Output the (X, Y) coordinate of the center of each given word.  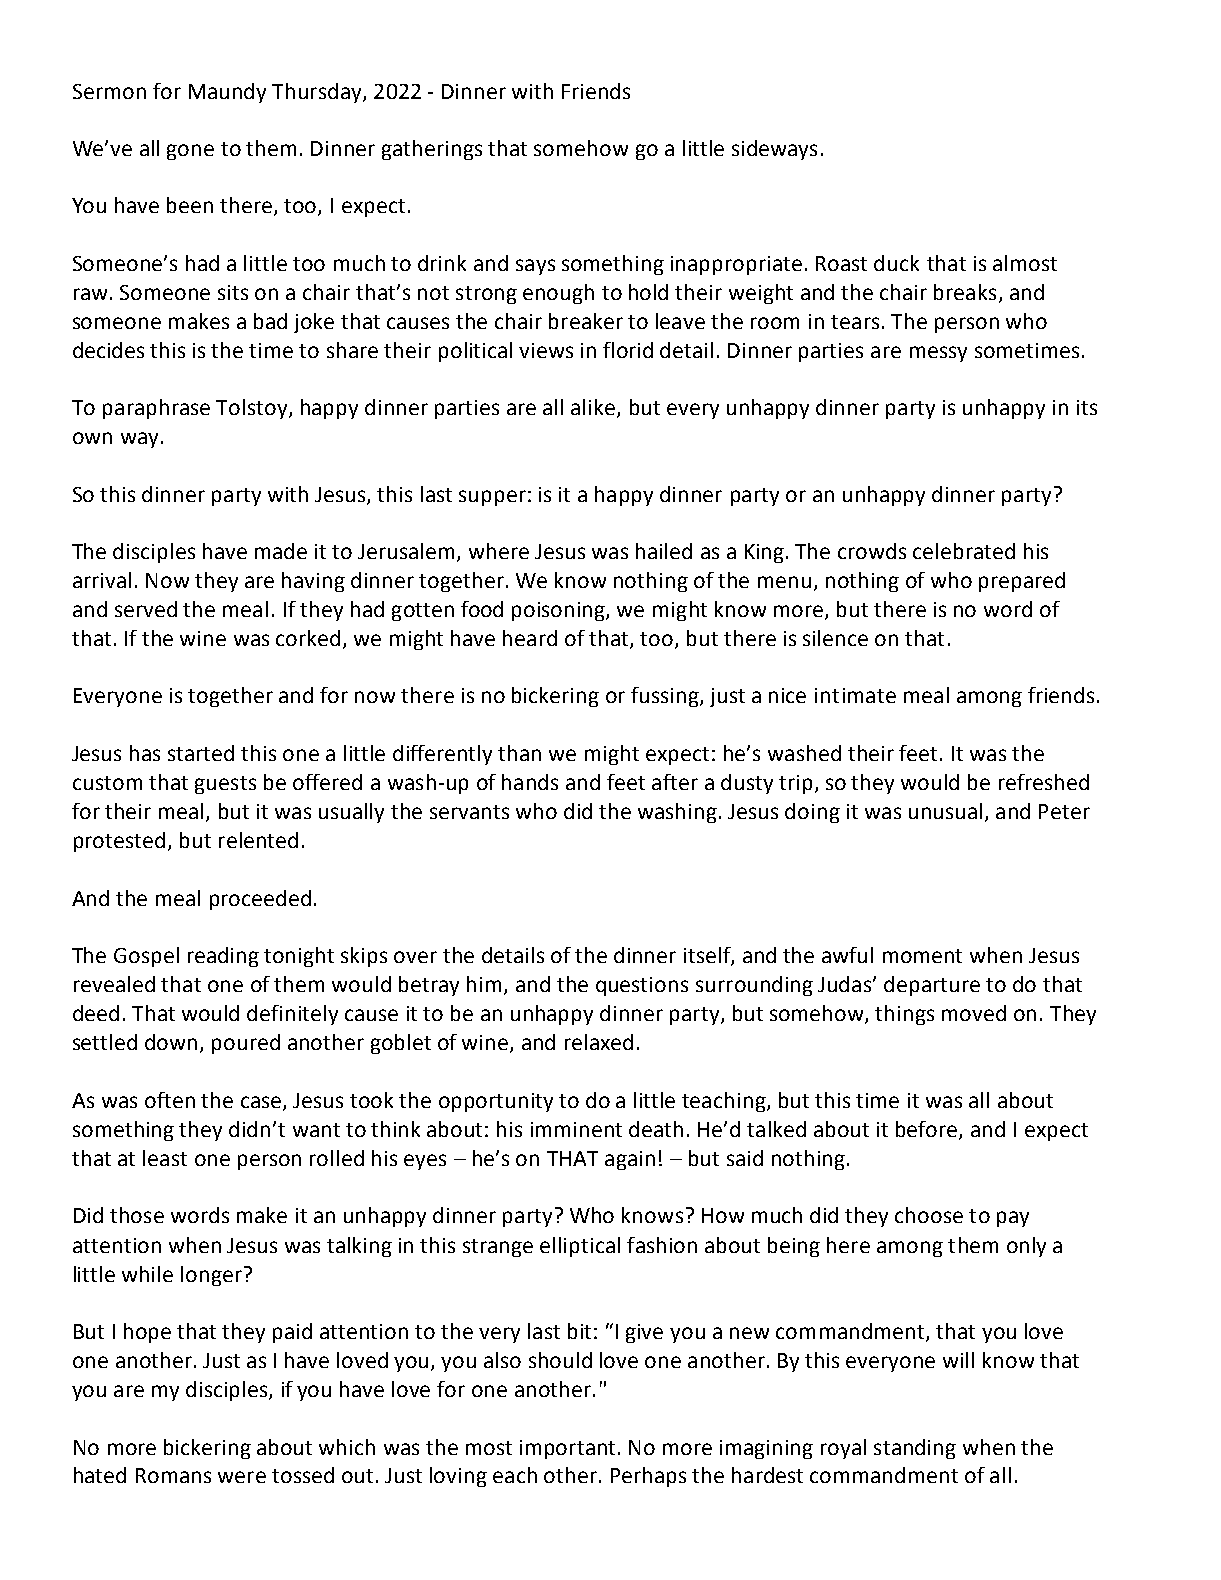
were (242, 1477)
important (567, 1449)
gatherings (432, 150)
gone (190, 152)
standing (915, 1449)
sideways (774, 150)
